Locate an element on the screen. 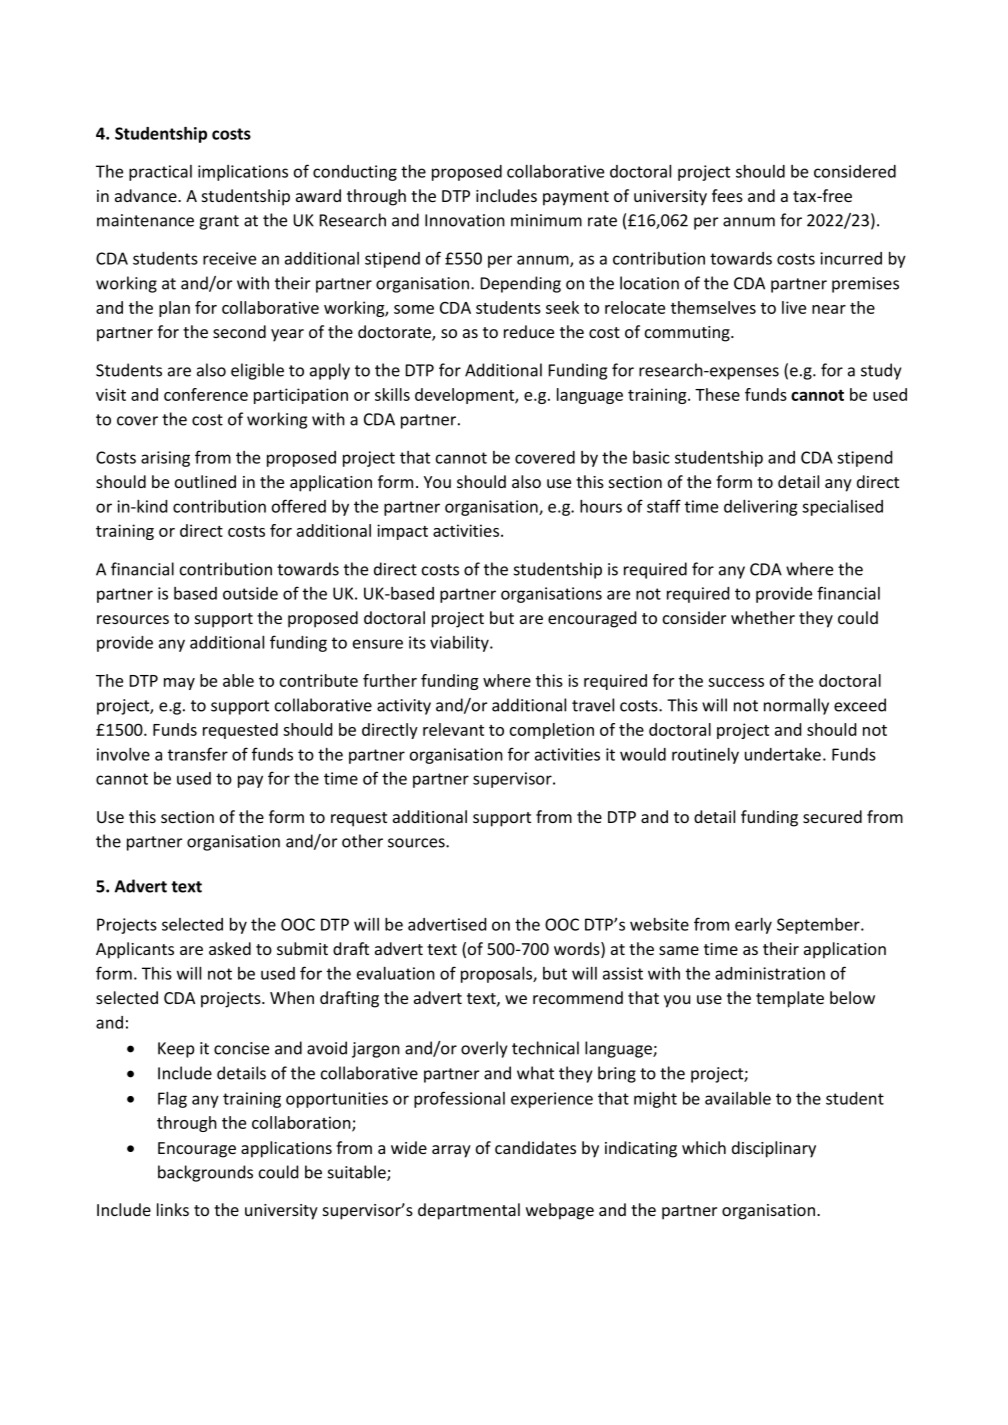  asked is located at coordinates (230, 948).
